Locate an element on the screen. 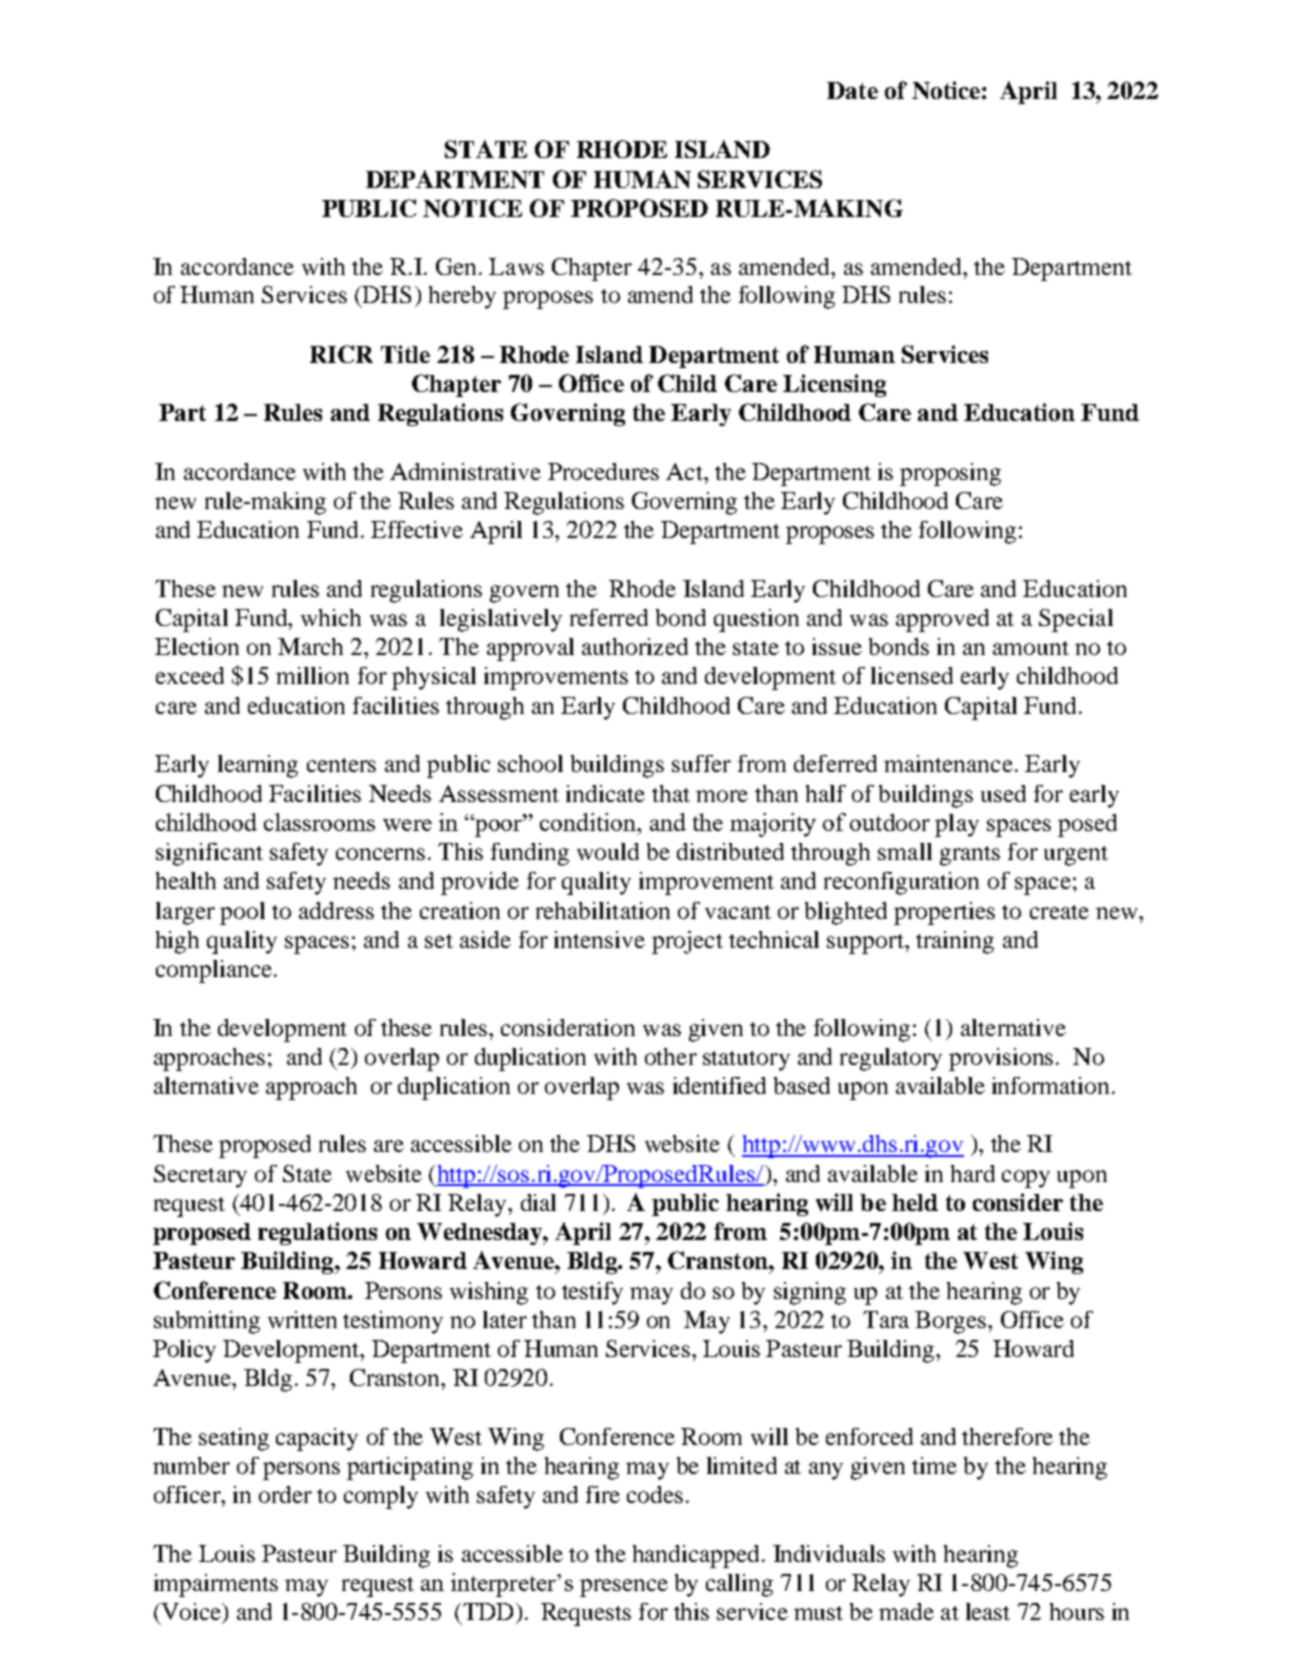  would is located at coordinates (608, 851).
